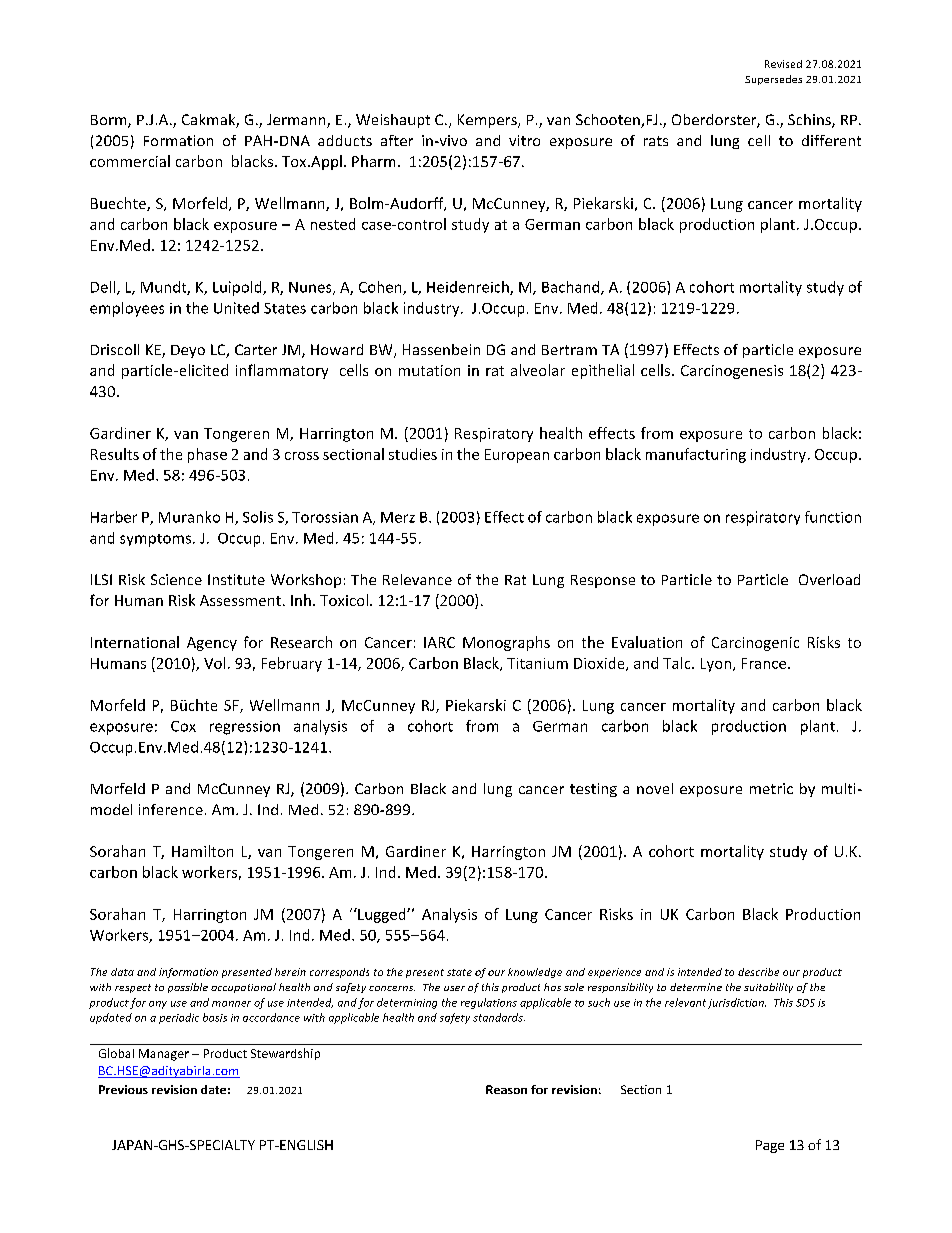 The image size is (952, 1233). What do you see at coordinates (123, 1089) in the screenshot?
I see `Previous` at bounding box center [123, 1089].
